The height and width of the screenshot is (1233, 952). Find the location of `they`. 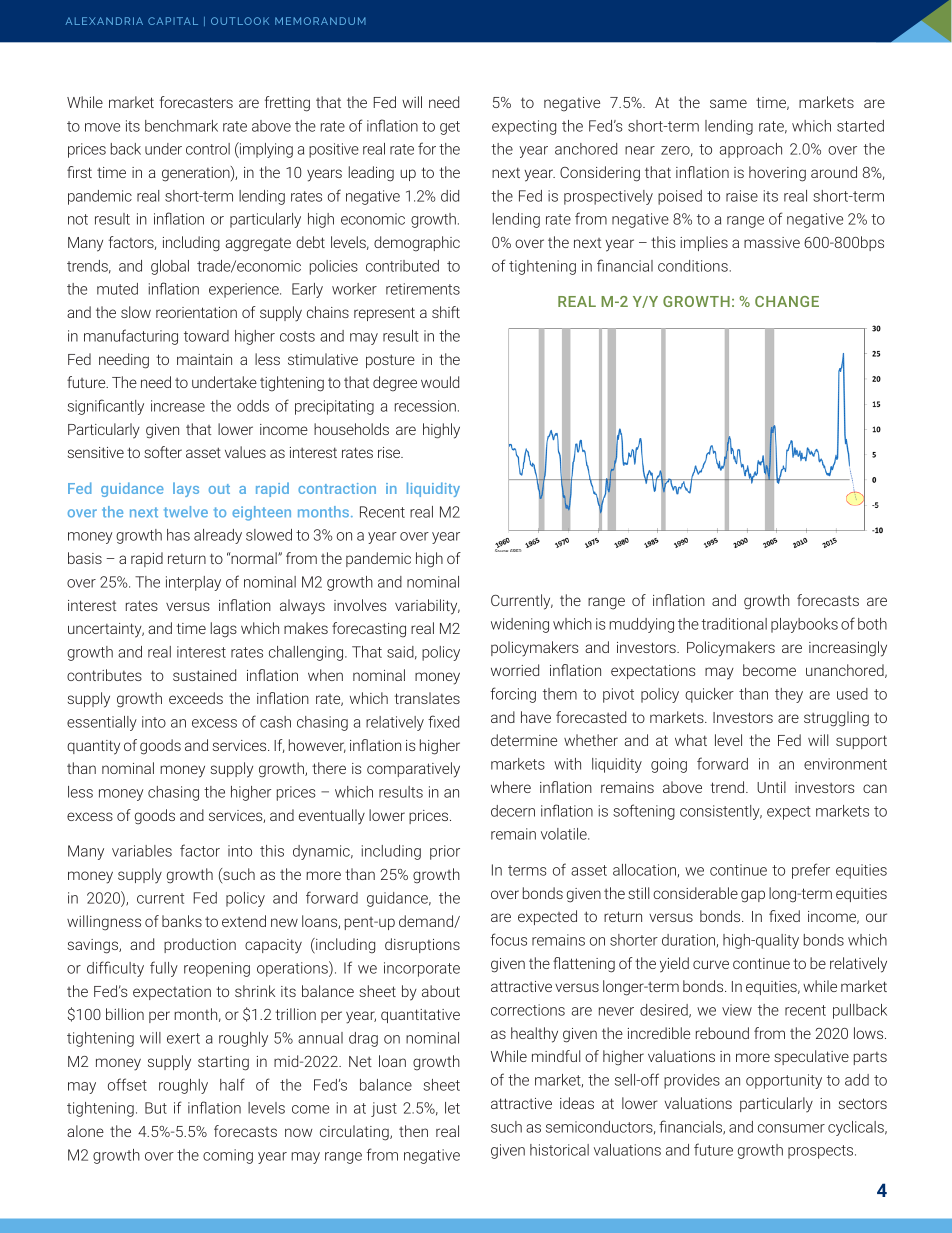

they is located at coordinates (789, 695).
